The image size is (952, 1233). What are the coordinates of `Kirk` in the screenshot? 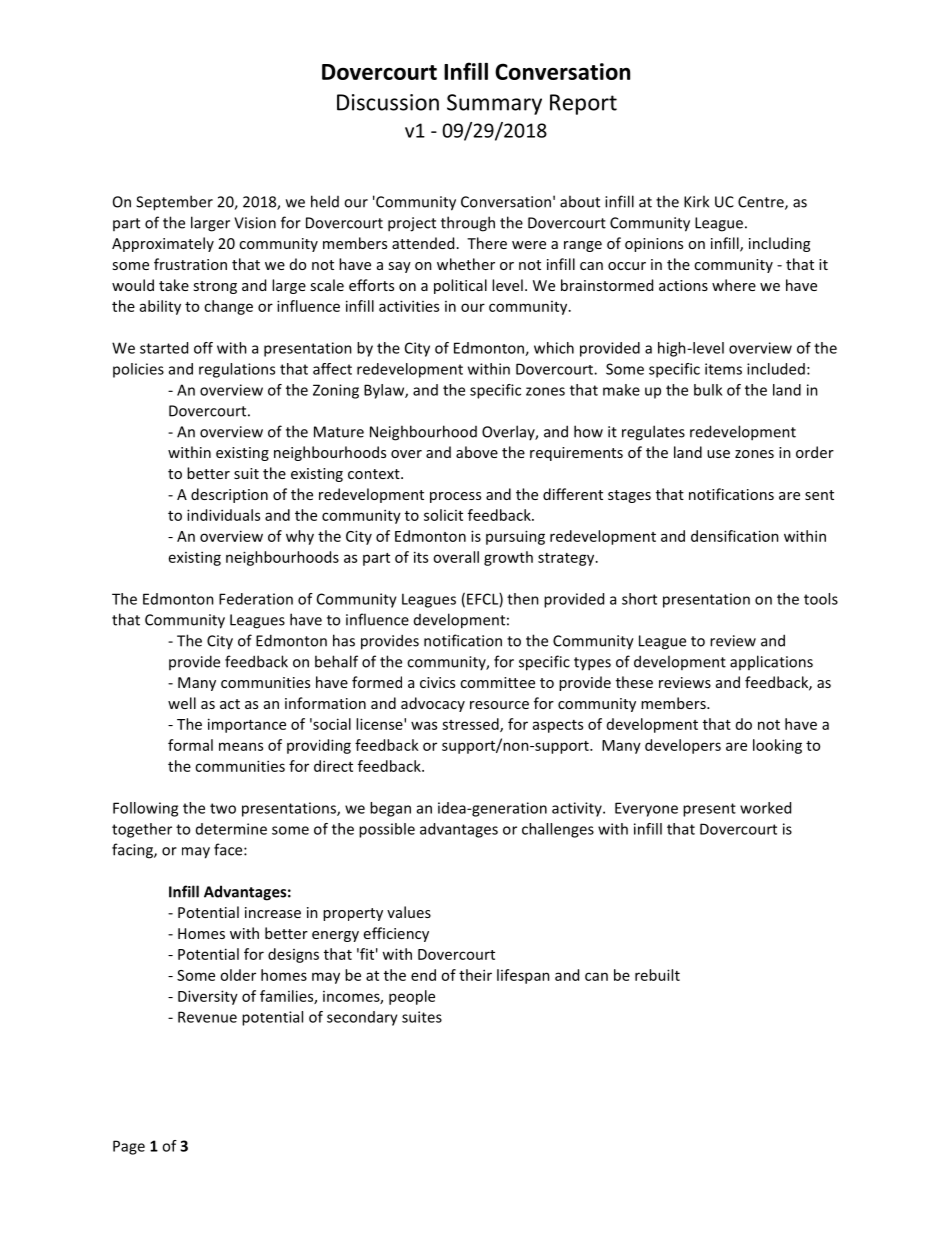 It's located at (696, 201).
